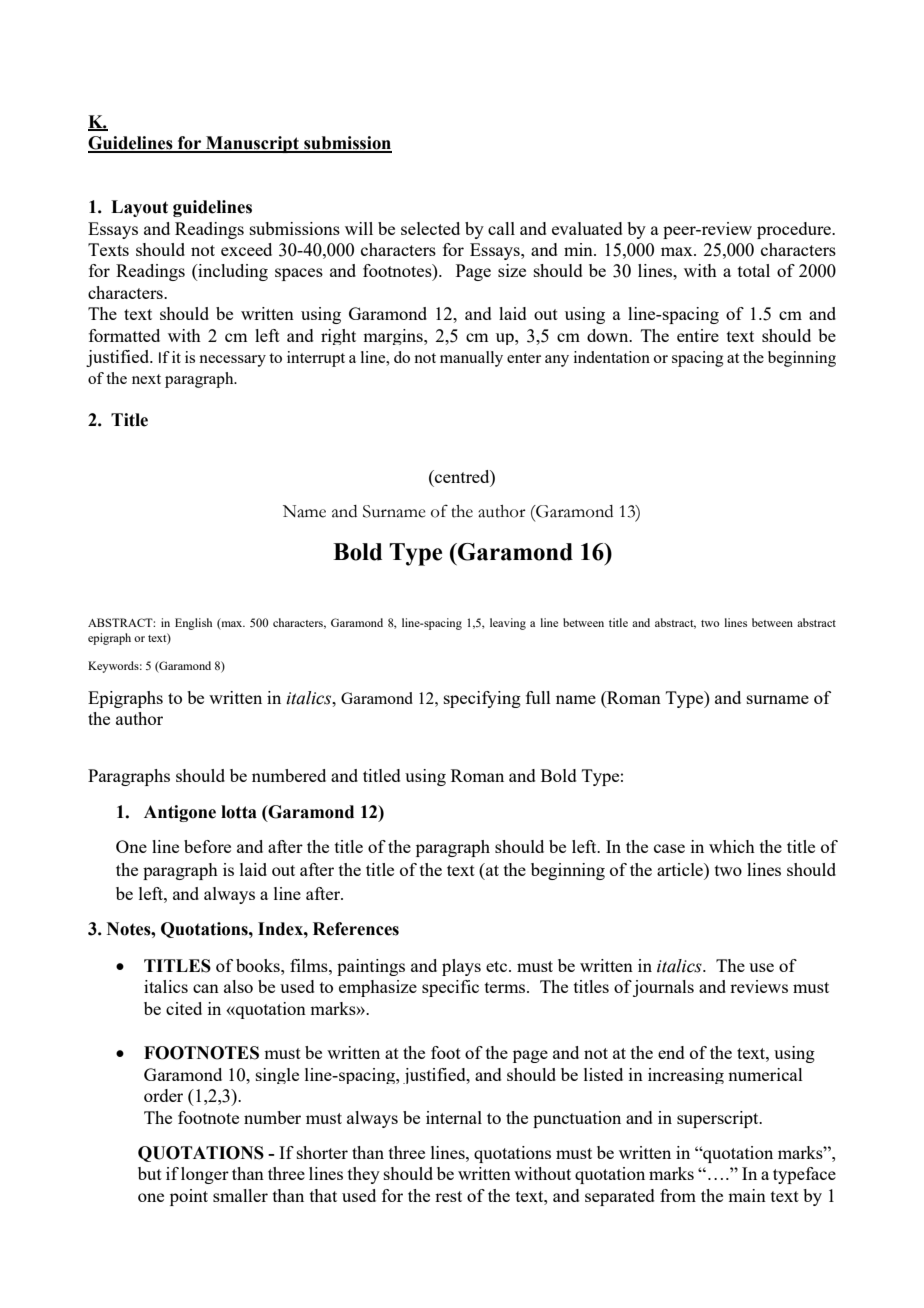  I want to click on plays, so click(461, 967).
